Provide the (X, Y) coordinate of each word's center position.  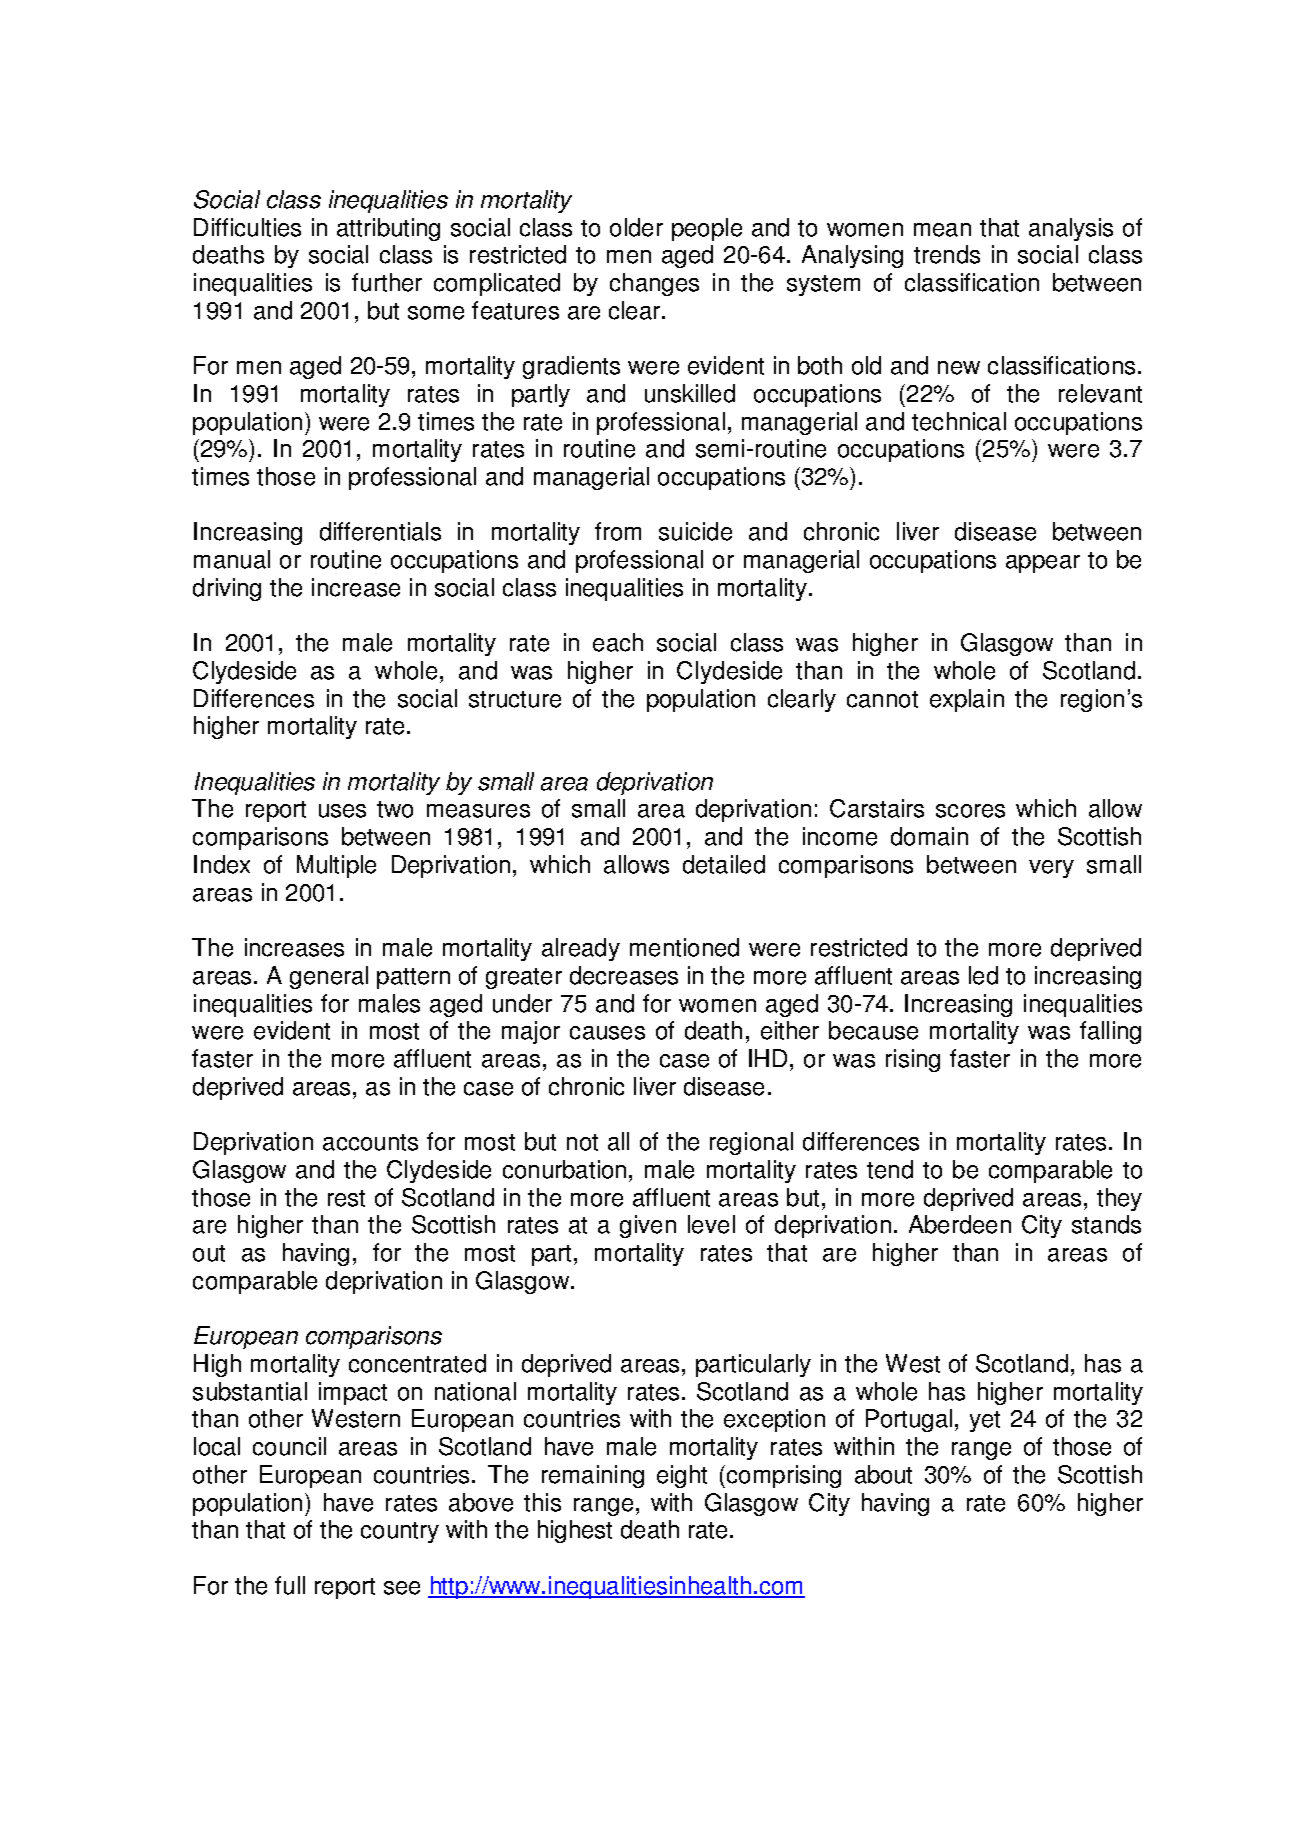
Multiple (336, 866)
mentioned (684, 947)
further (387, 282)
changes (654, 284)
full (290, 1585)
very (1051, 869)
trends (947, 254)
